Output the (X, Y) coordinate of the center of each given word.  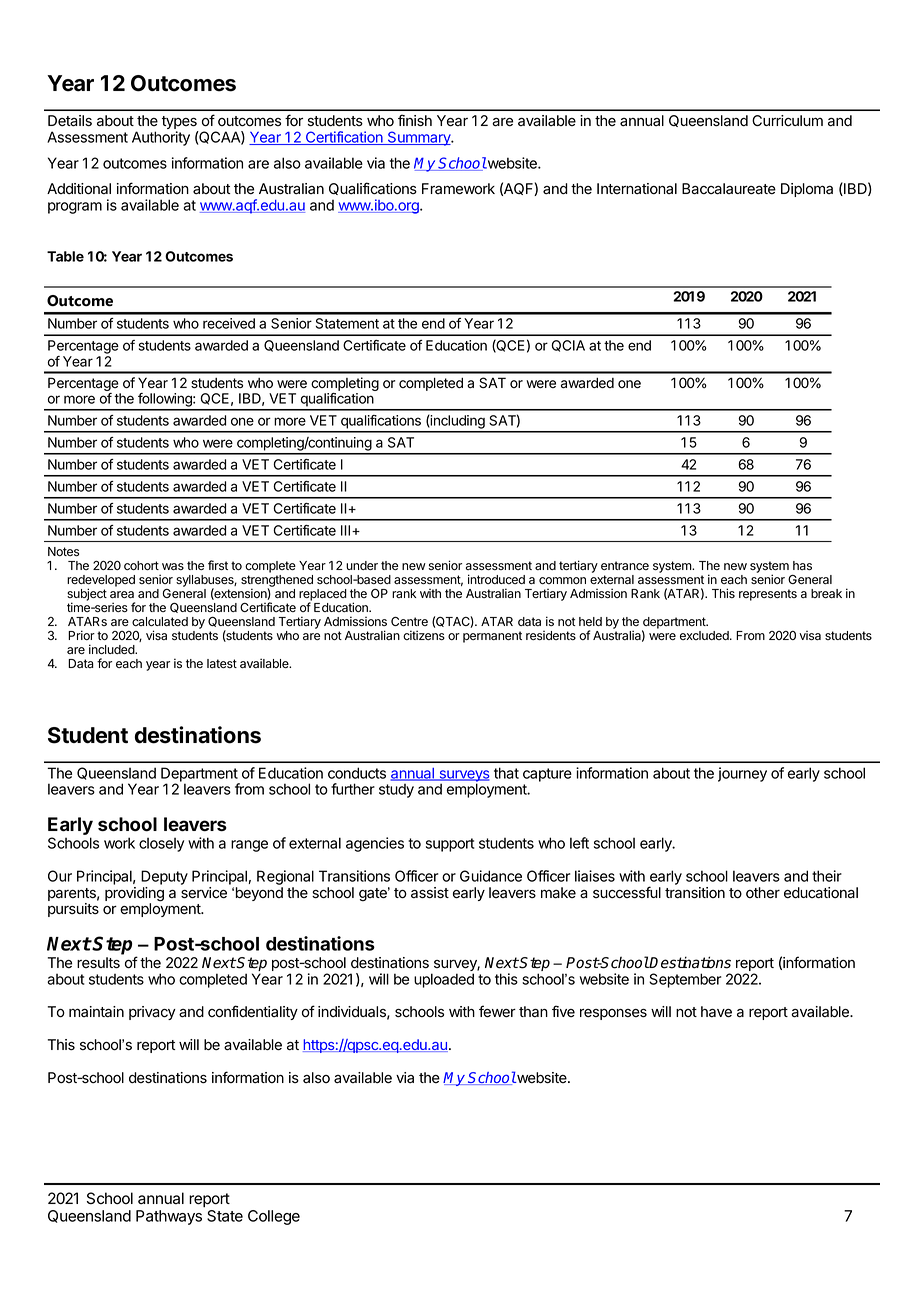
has (802, 566)
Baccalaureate (729, 189)
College (274, 1217)
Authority (161, 138)
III (347, 530)
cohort (141, 566)
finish (415, 120)
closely (161, 844)
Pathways (169, 1217)
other (763, 893)
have (716, 1012)
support (450, 845)
